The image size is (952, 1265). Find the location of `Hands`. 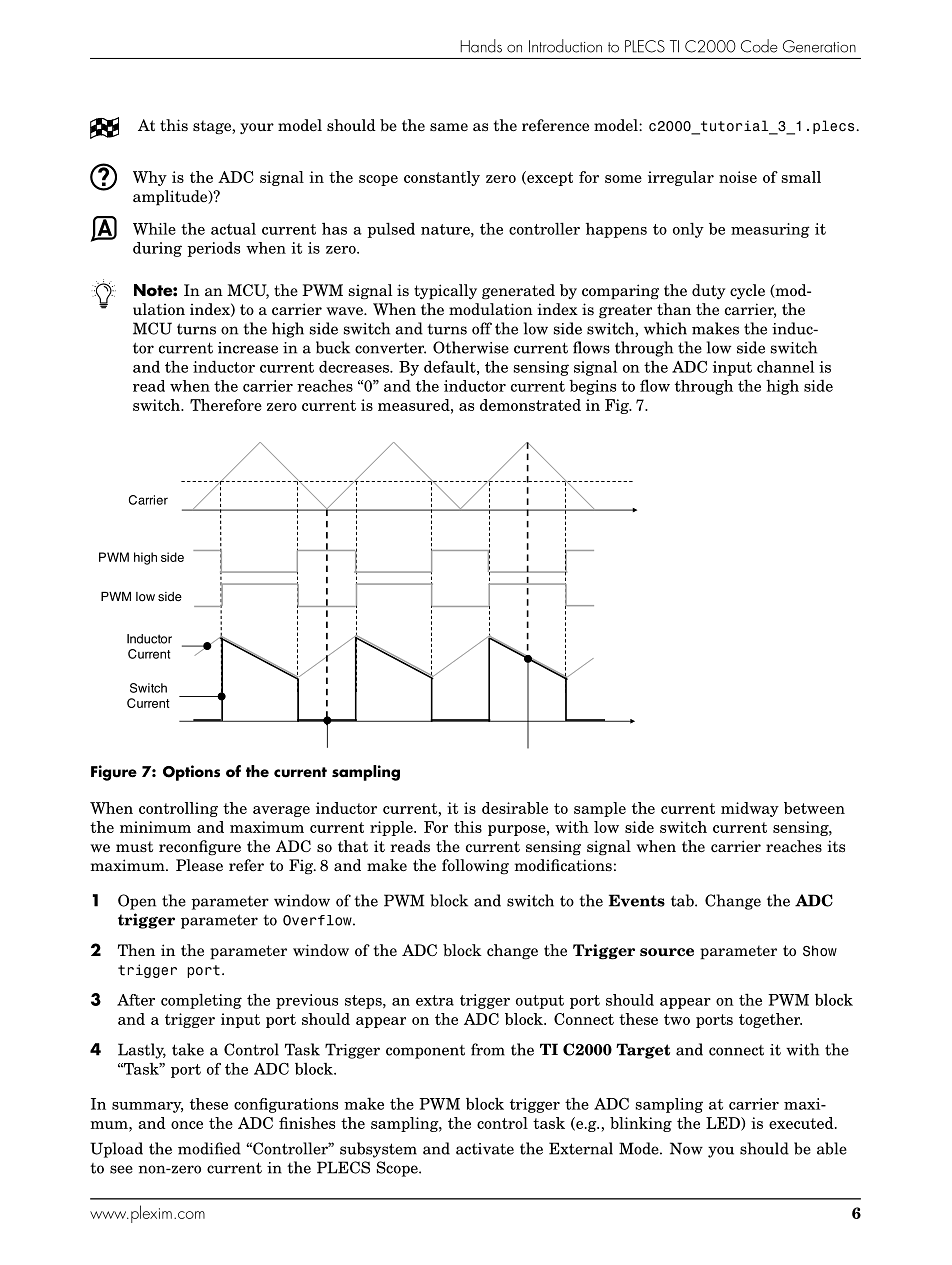

Hands is located at coordinates (481, 46).
